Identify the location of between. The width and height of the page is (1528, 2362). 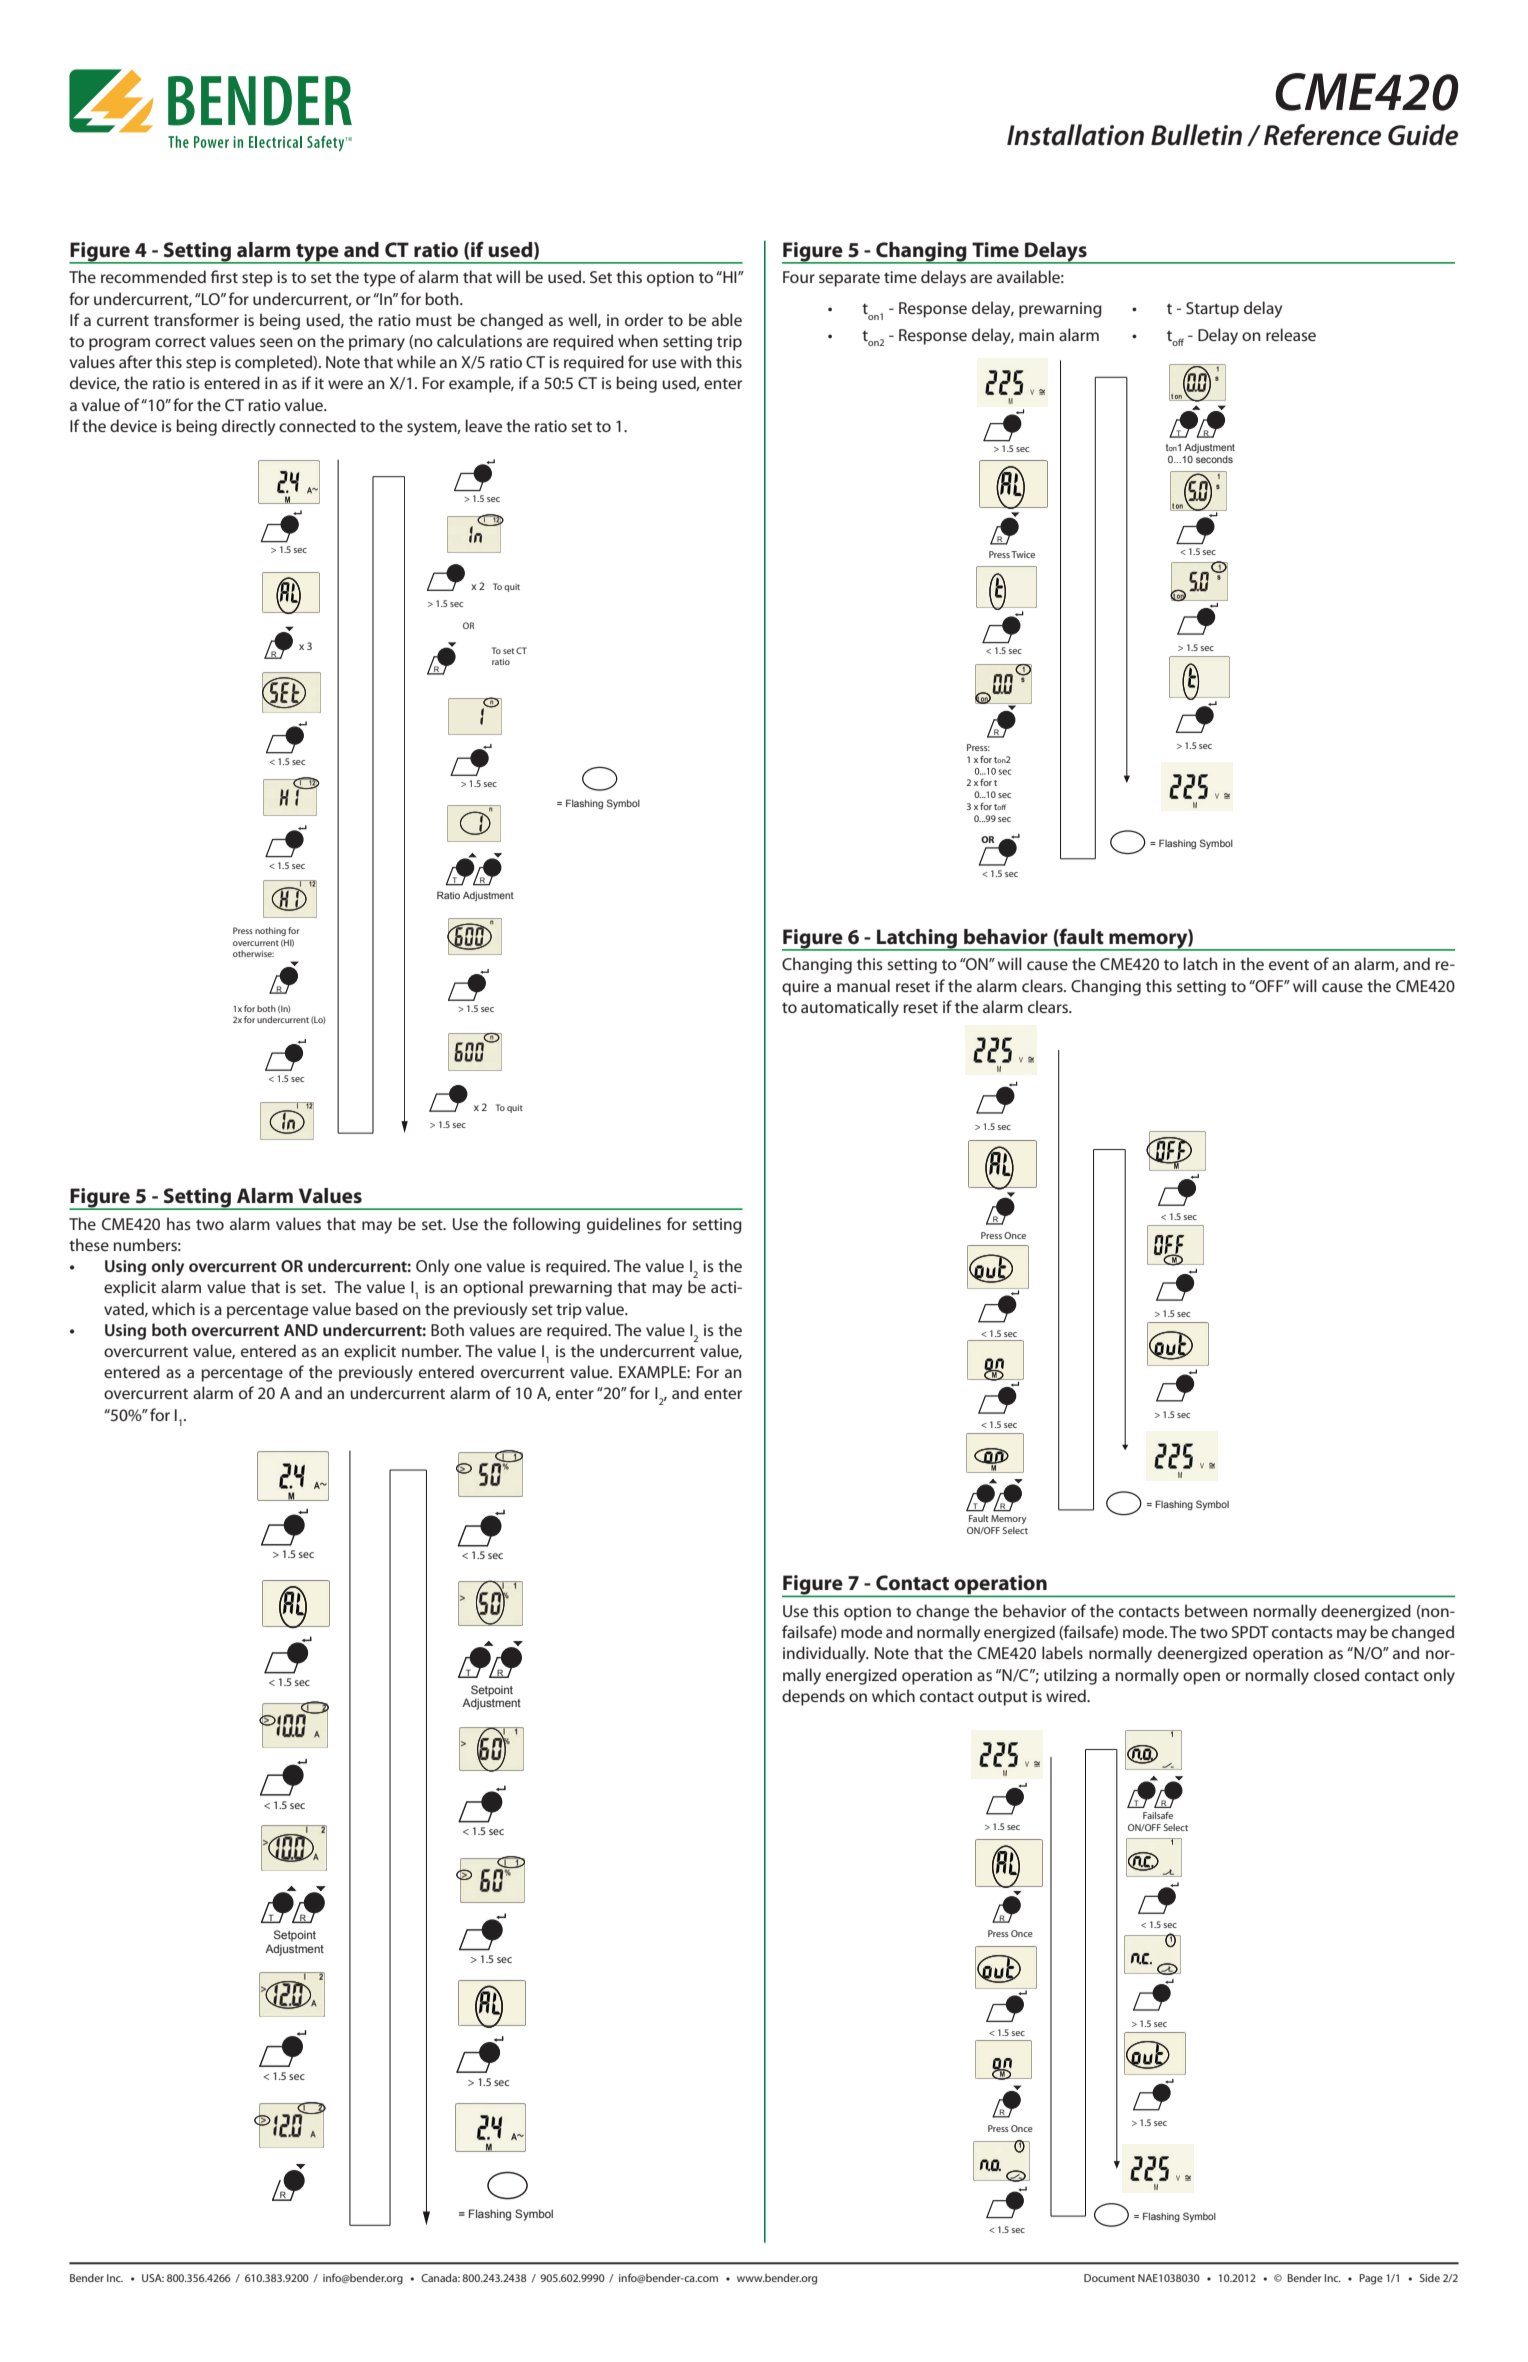
(1216, 1610).
